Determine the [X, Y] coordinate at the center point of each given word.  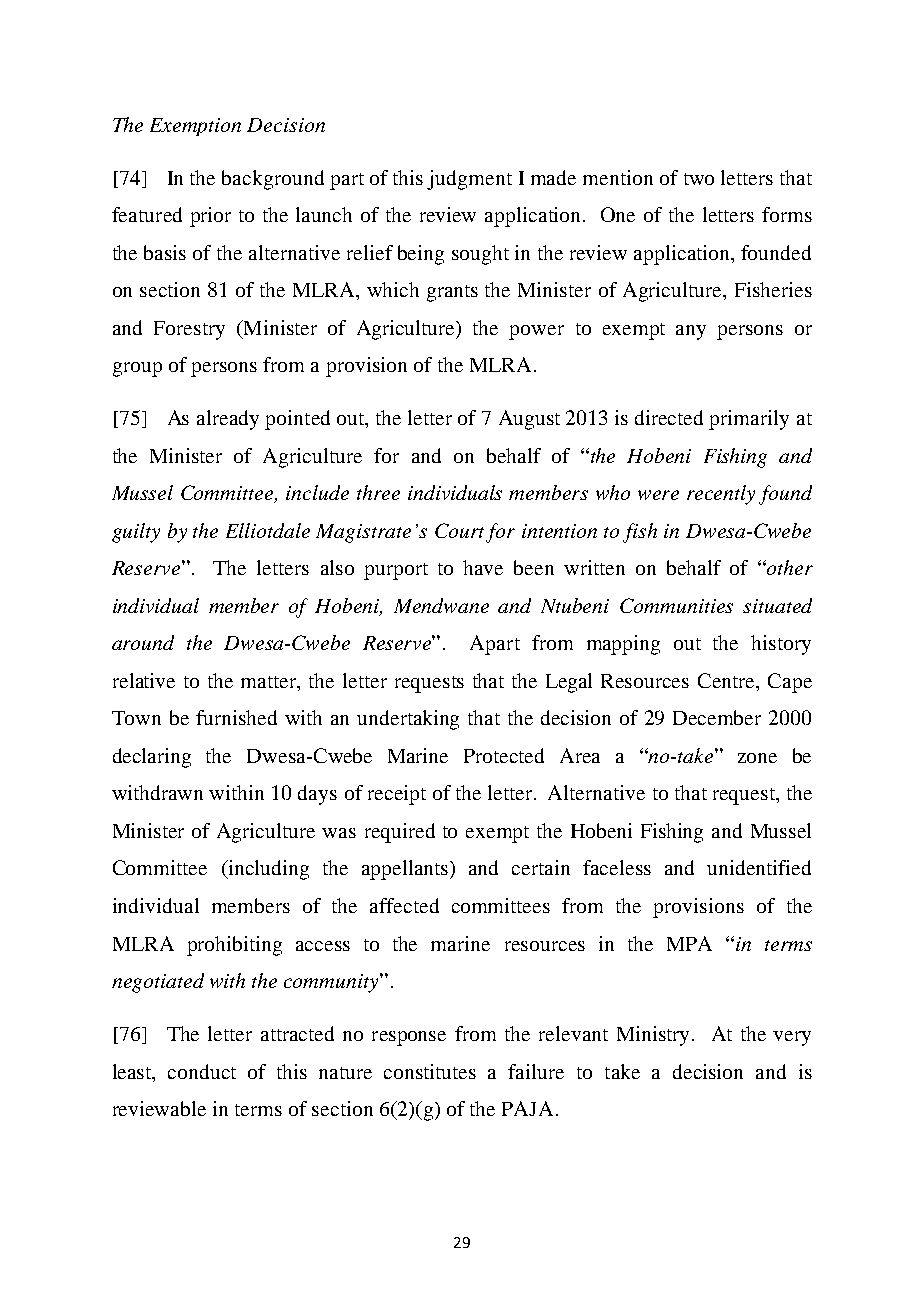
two [699, 179]
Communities [676, 605]
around [143, 642]
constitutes [430, 1071]
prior [210, 217]
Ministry [653, 1036]
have [483, 567]
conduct [202, 1071]
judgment [469, 180]
